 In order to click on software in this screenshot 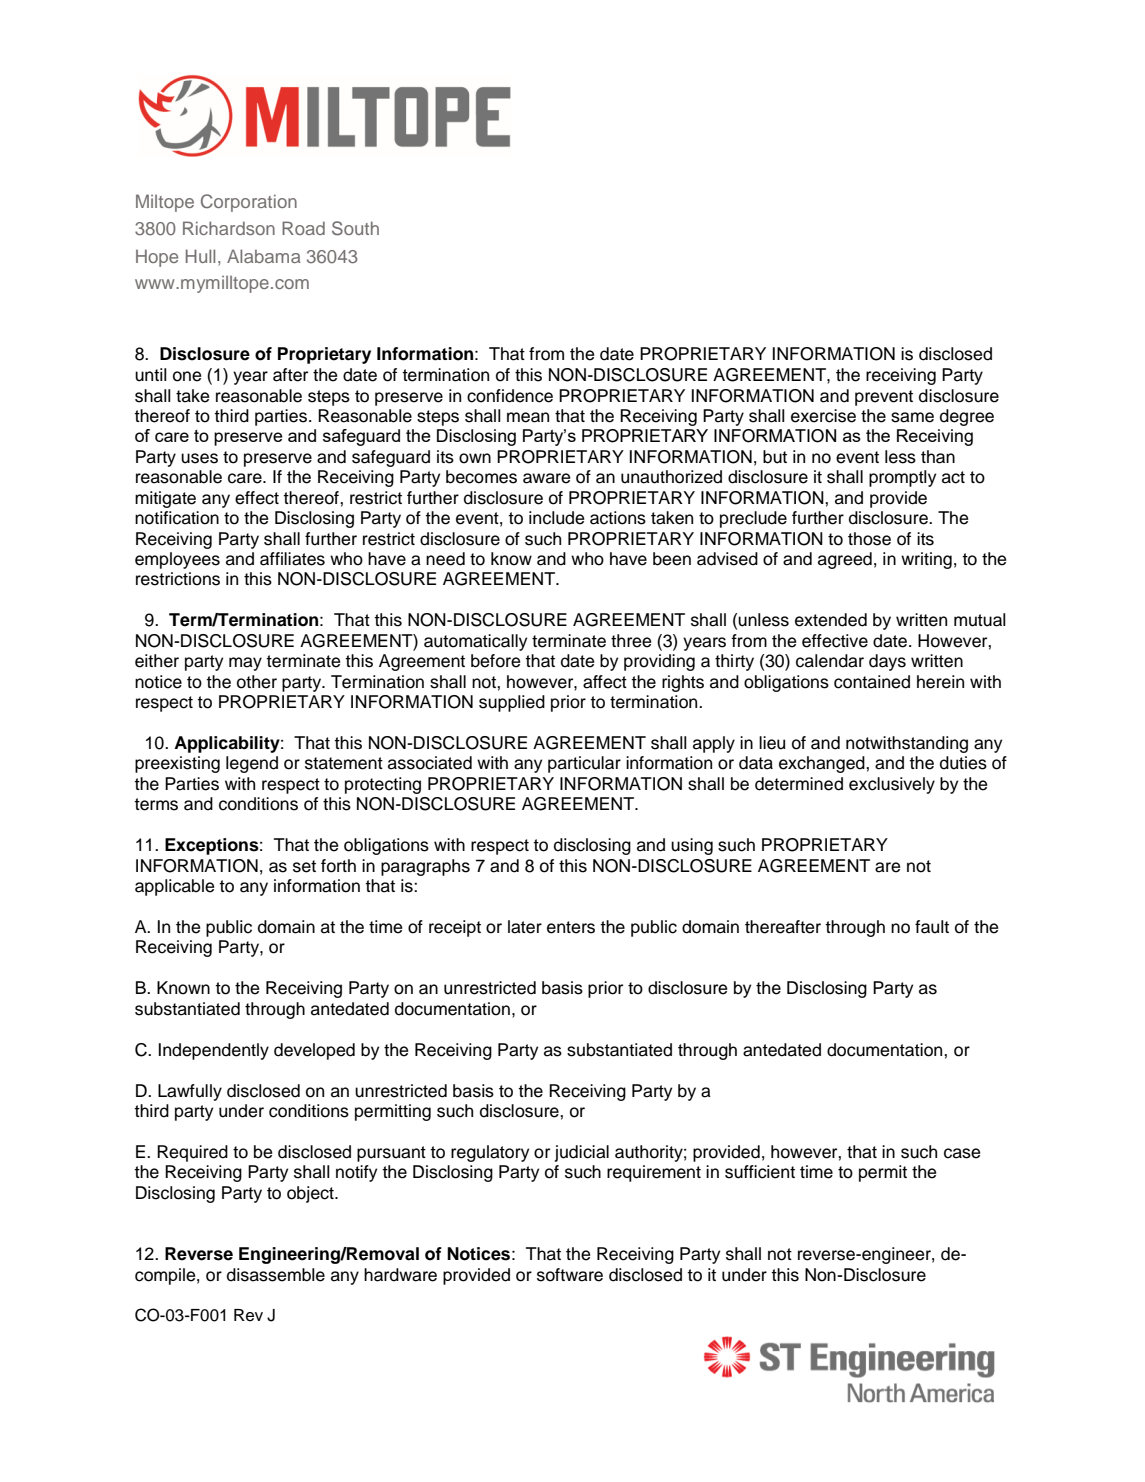, I will do `click(570, 1275)`.
